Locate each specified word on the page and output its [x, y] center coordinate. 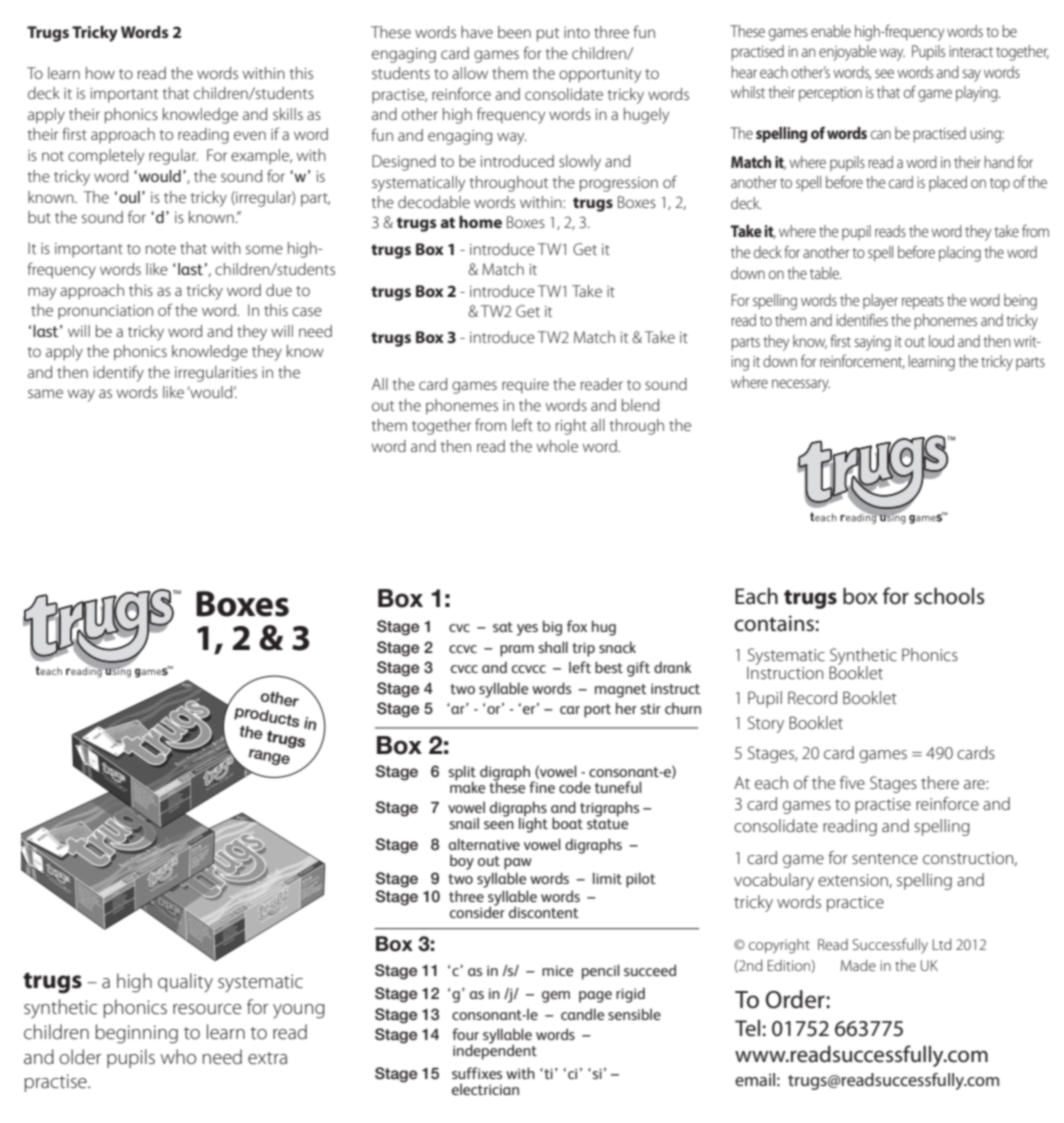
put [548, 35]
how [100, 73]
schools [949, 596]
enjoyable [847, 53]
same [45, 393]
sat [503, 627]
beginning [136, 1034]
